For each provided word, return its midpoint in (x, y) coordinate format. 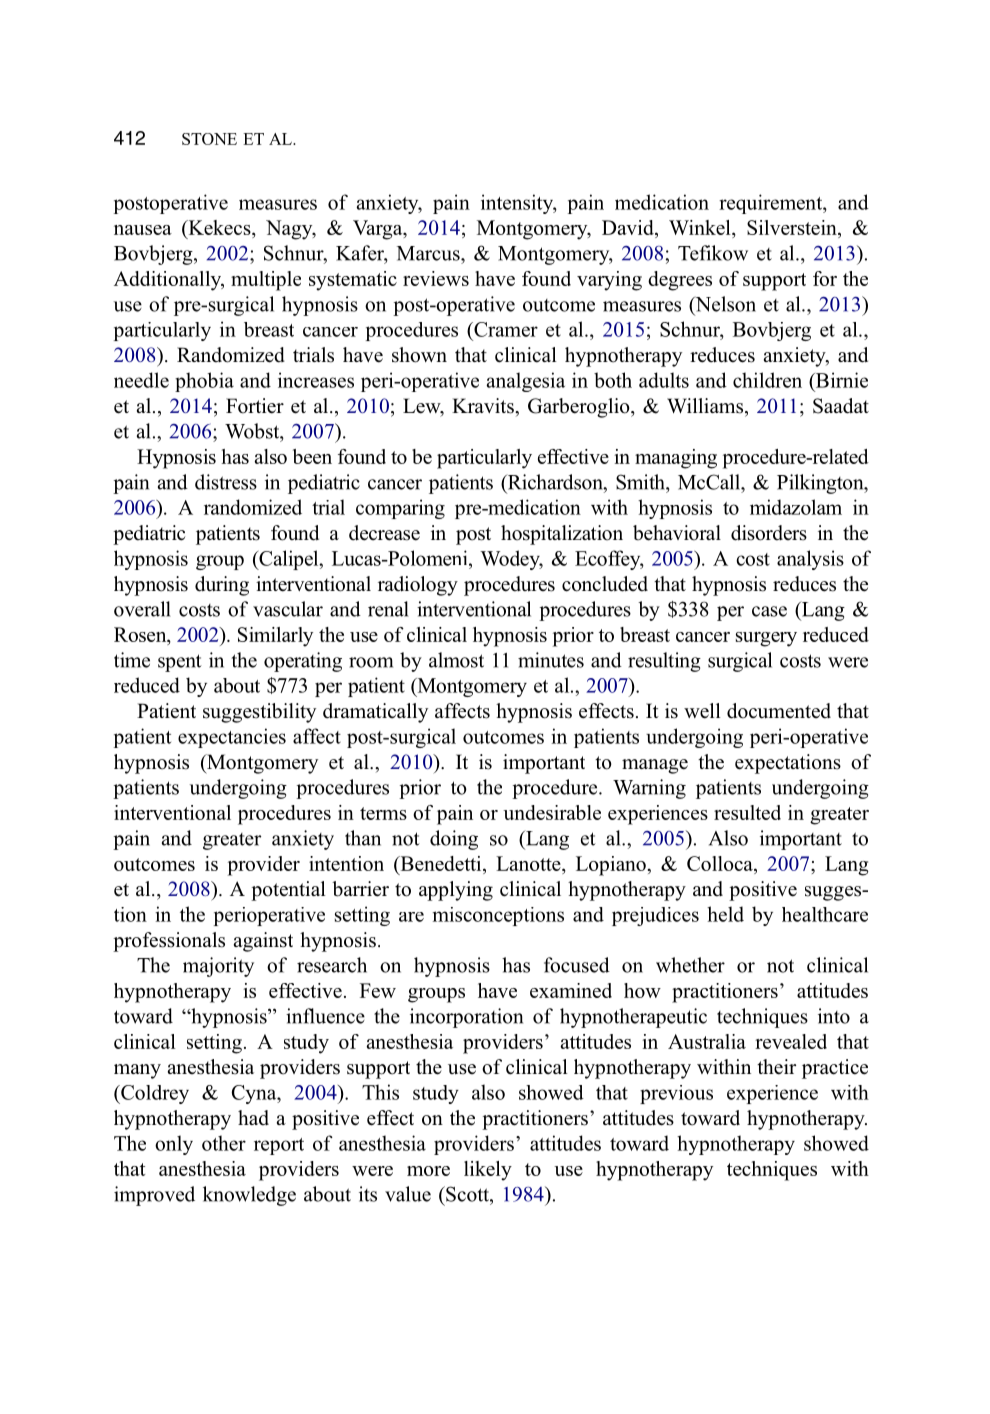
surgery (766, 639)
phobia (204, 382)
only (174, 1145)
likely (488, 1171)
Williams (705, 406)
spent (180, 663)
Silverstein (793, 229)
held (725, 914)
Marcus (429, 253)
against (263, 942)
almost (456, 660)
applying (456, 891)
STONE (209, 139)
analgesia (525, 382)
